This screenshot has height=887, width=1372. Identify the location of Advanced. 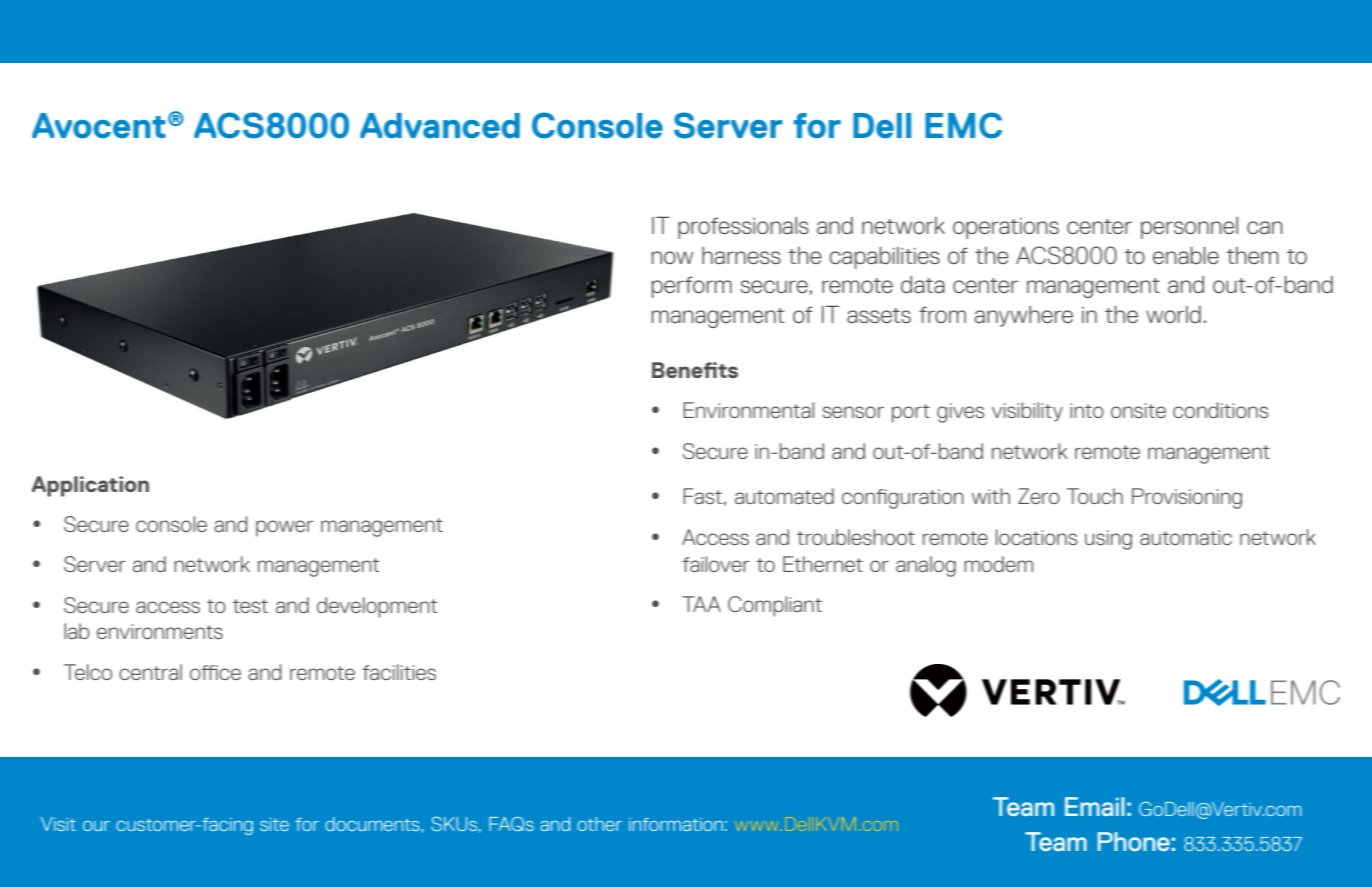
(440, 126).
